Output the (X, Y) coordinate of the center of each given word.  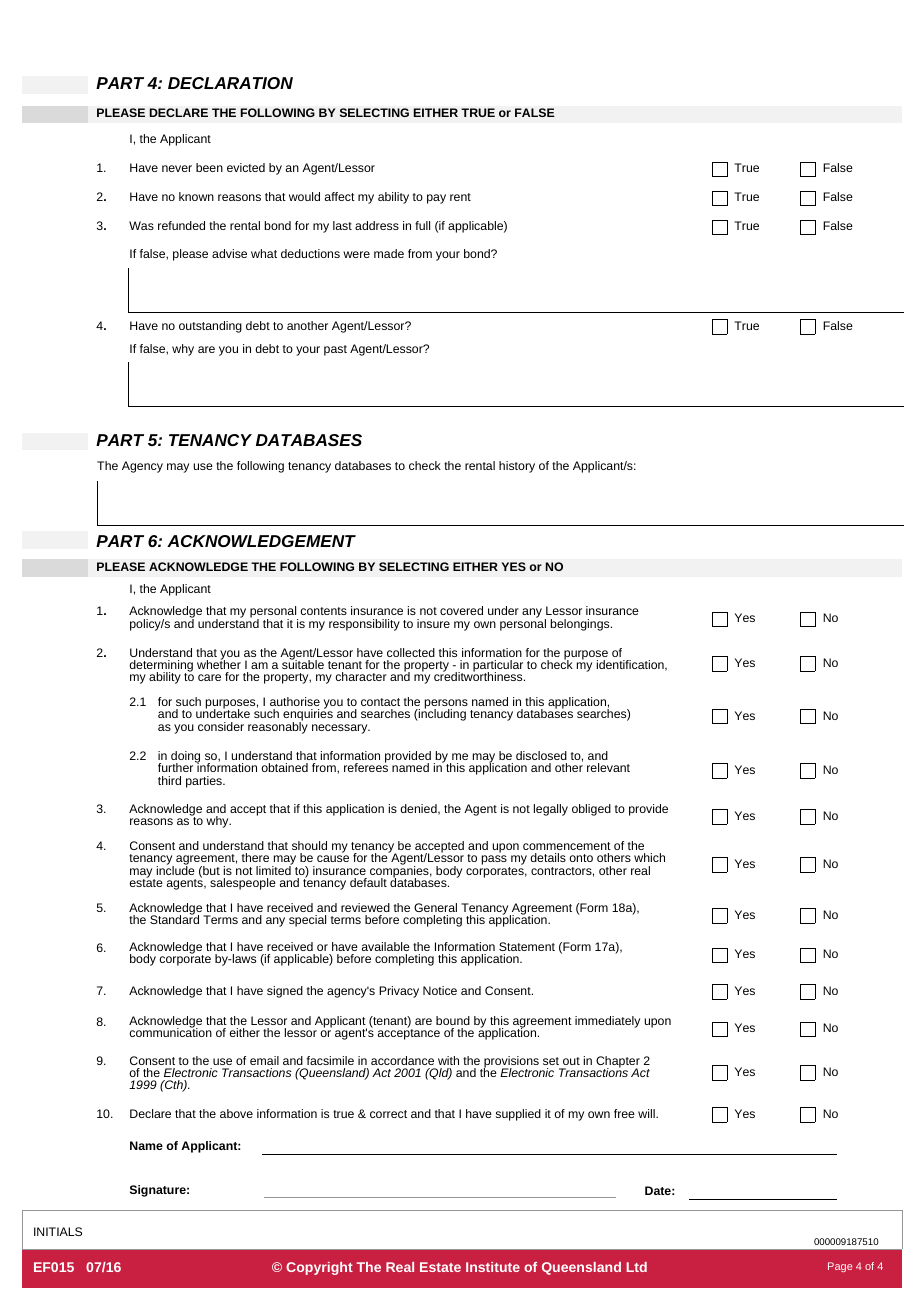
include (176, 869)
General (435, 907)
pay (436, 199)
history (517, 467)
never (177, 168)
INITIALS (58, 1231)
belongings (581, 625)
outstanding (210, 327)
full (422, 225)
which (649, 857)
